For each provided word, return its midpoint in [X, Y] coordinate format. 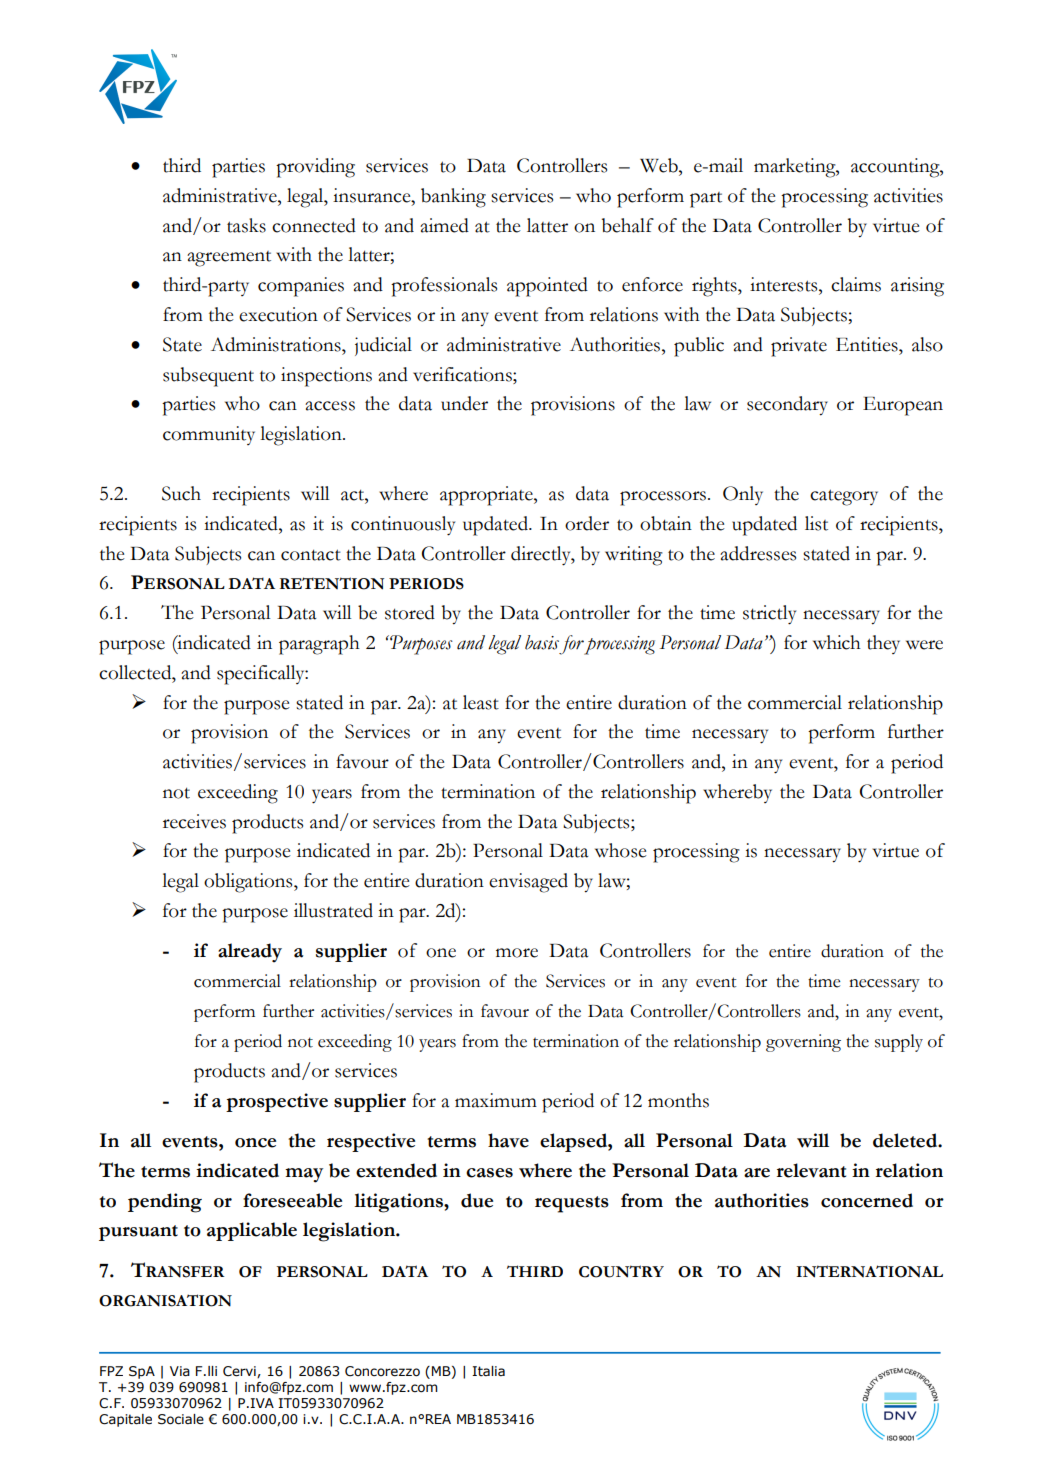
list [816, 523]
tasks [246, 225]
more [517, 953]
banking [453, 198]
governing [803, 1043]
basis [542, 642]
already [250, 953]
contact [311, 555]
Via [180, 1371]
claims [856, 284]
